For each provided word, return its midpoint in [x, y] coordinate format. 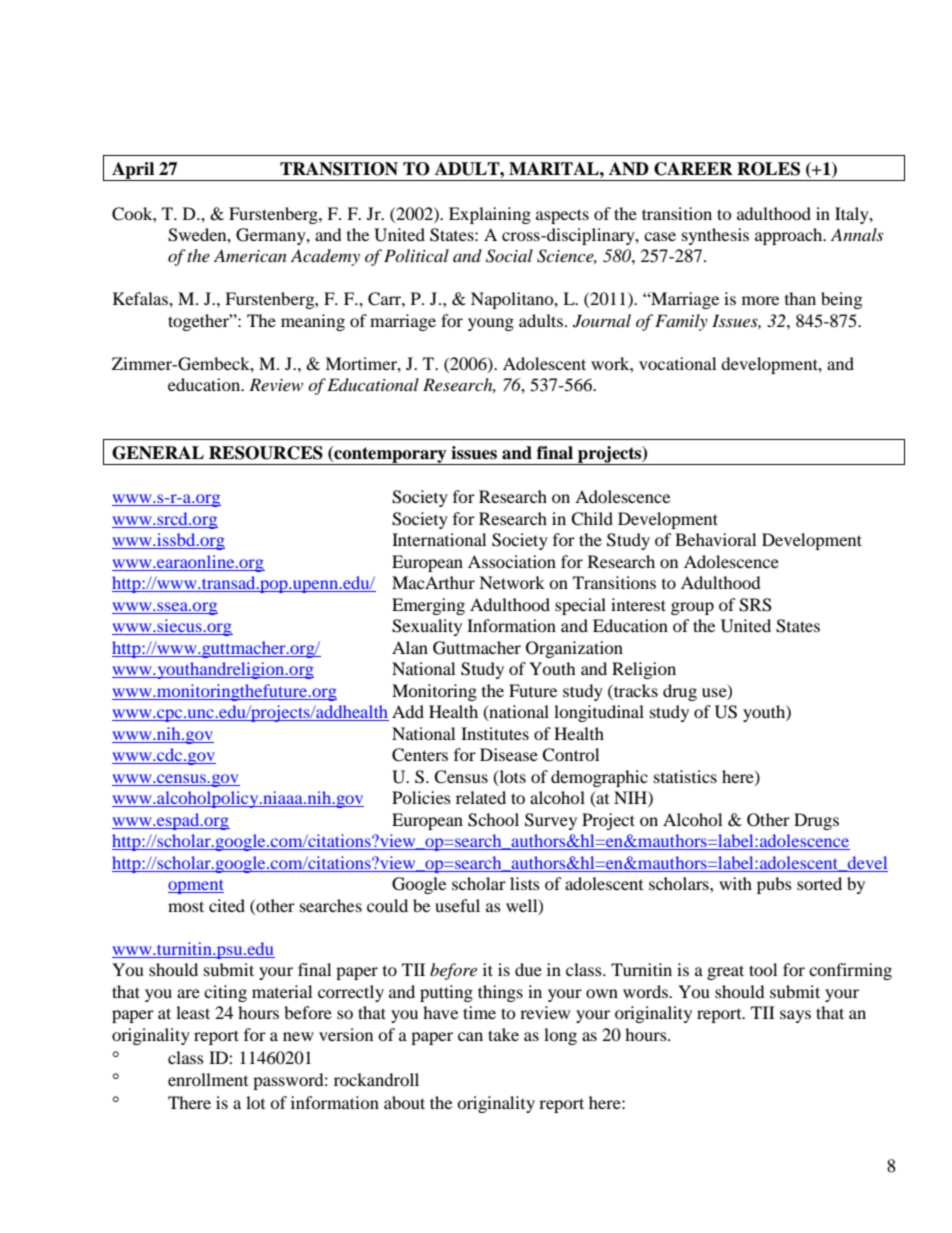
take [503, 1034]
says [795, 1016]
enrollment [208, 1079]
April [133, 171]
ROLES [768, 169]
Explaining [490, 215]
